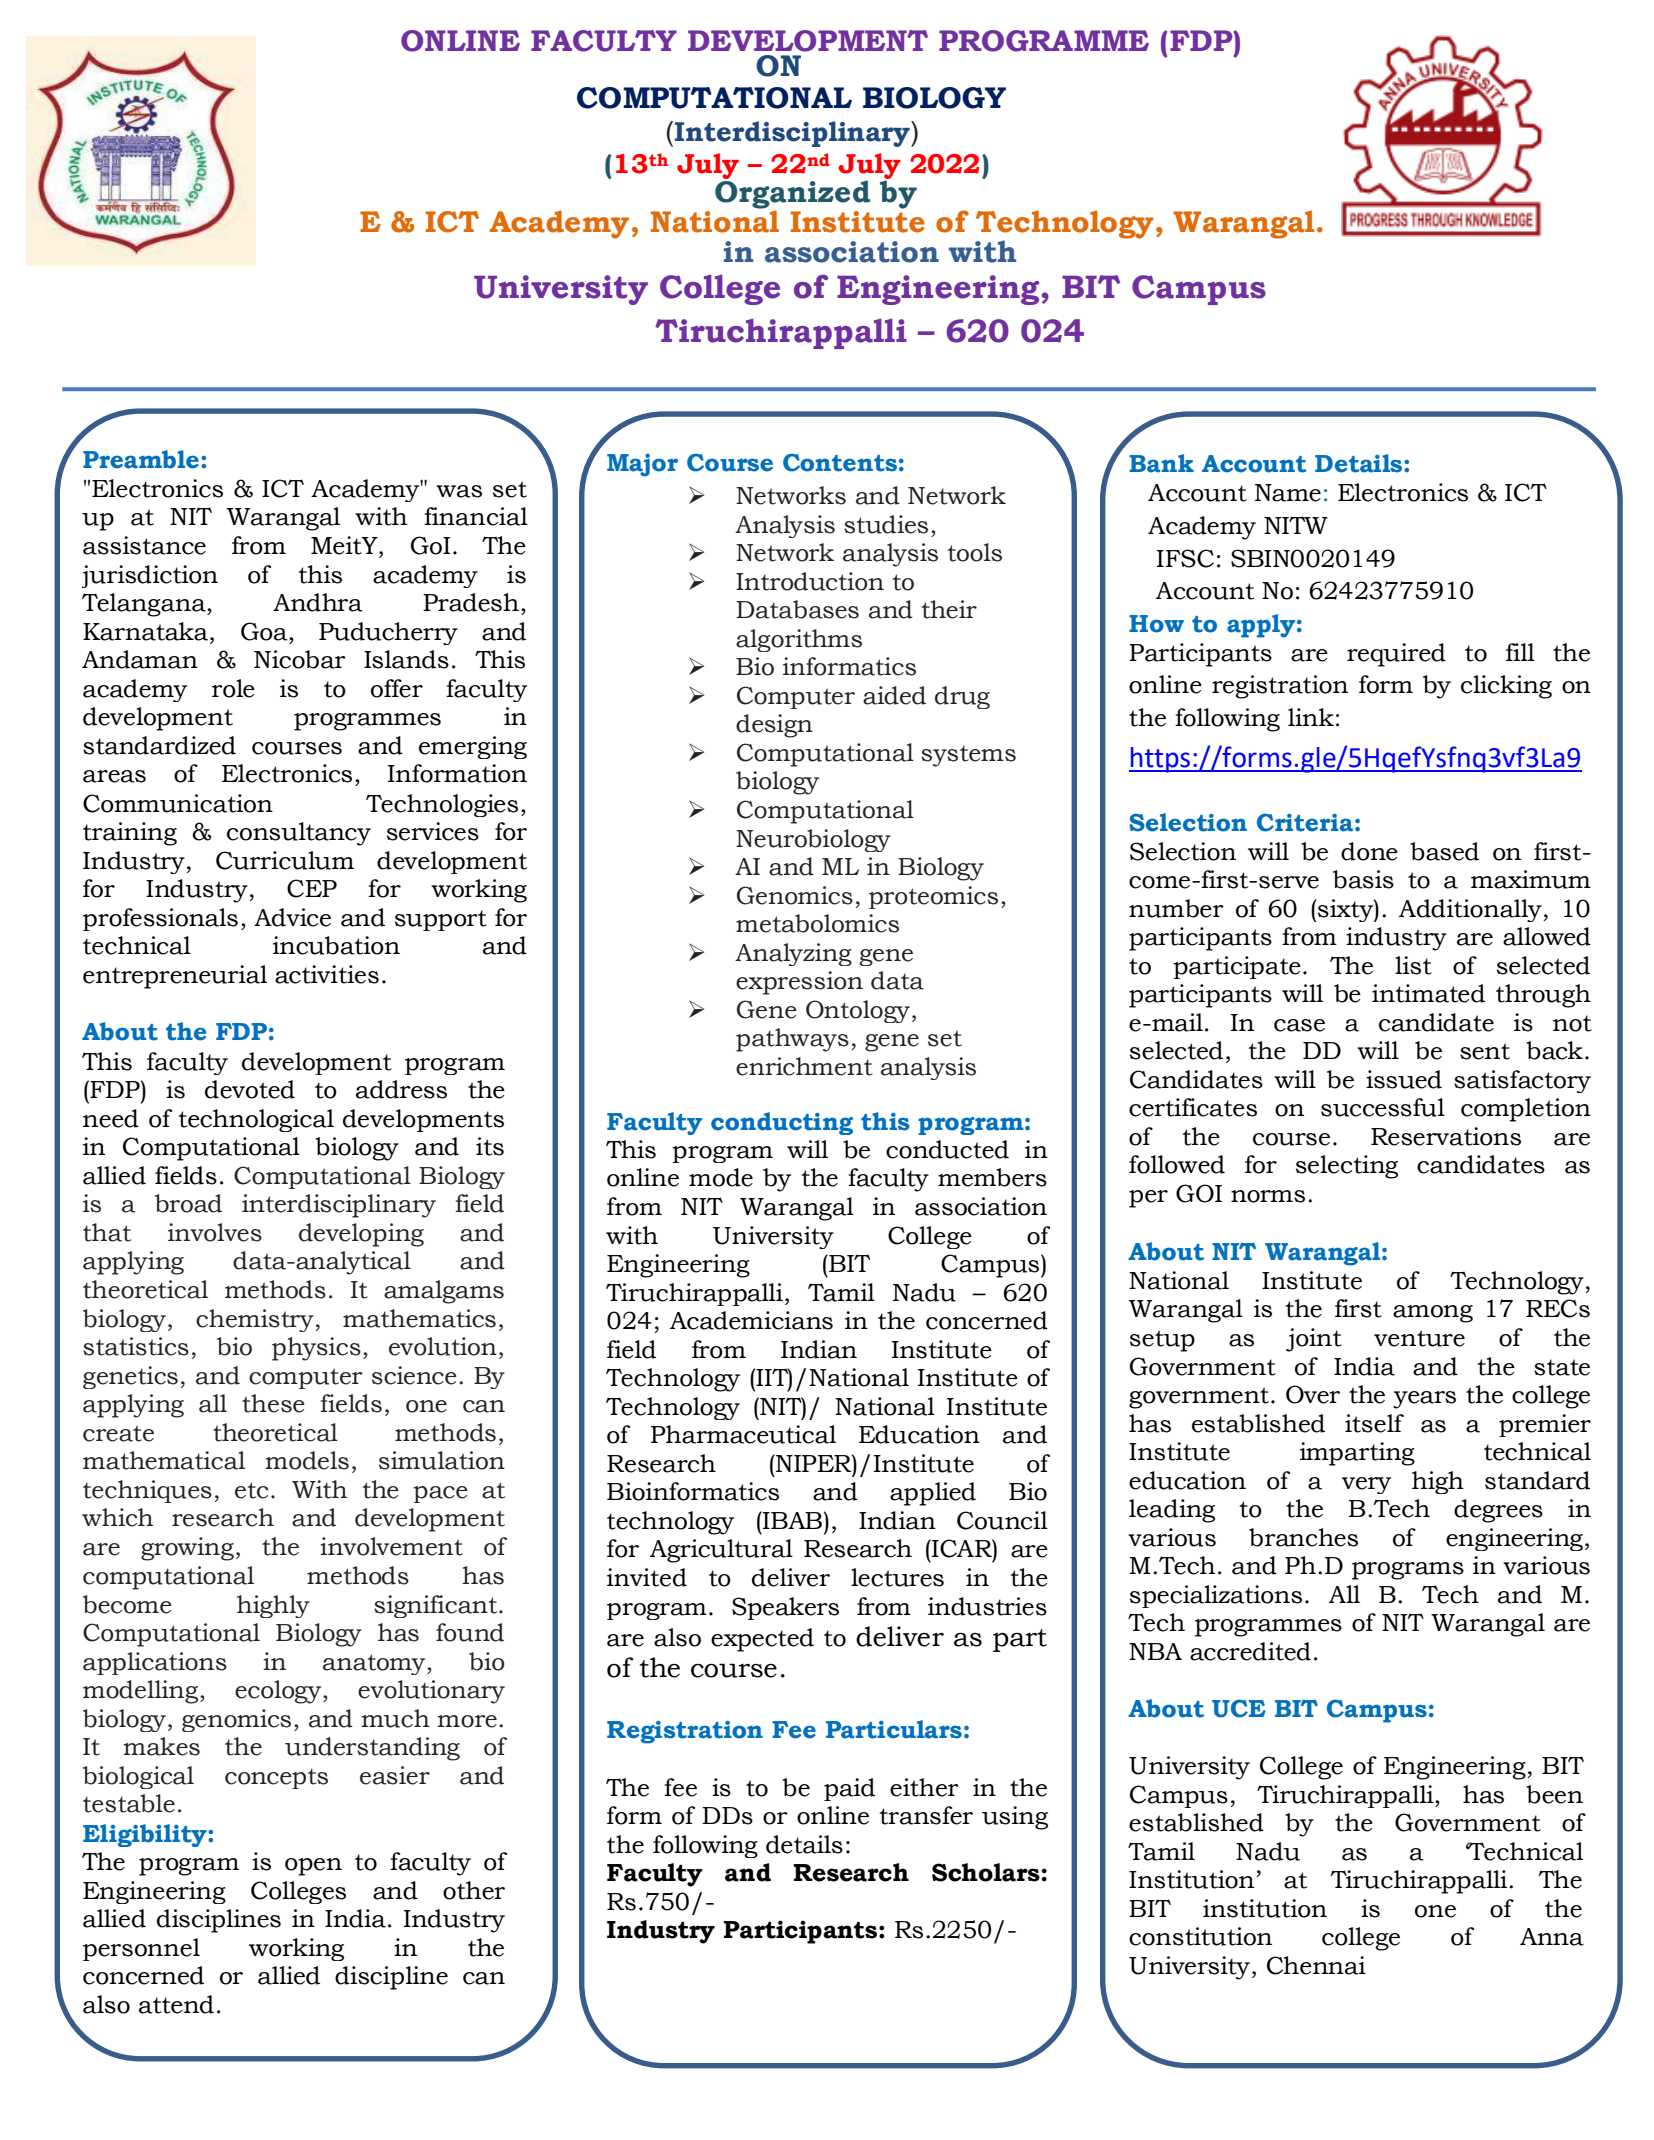 The width and height of the page is (1654, 2140). What do you see at coordinates (176, 2004) in the page?
I see `attend` at bounding box center [176, 2004].
